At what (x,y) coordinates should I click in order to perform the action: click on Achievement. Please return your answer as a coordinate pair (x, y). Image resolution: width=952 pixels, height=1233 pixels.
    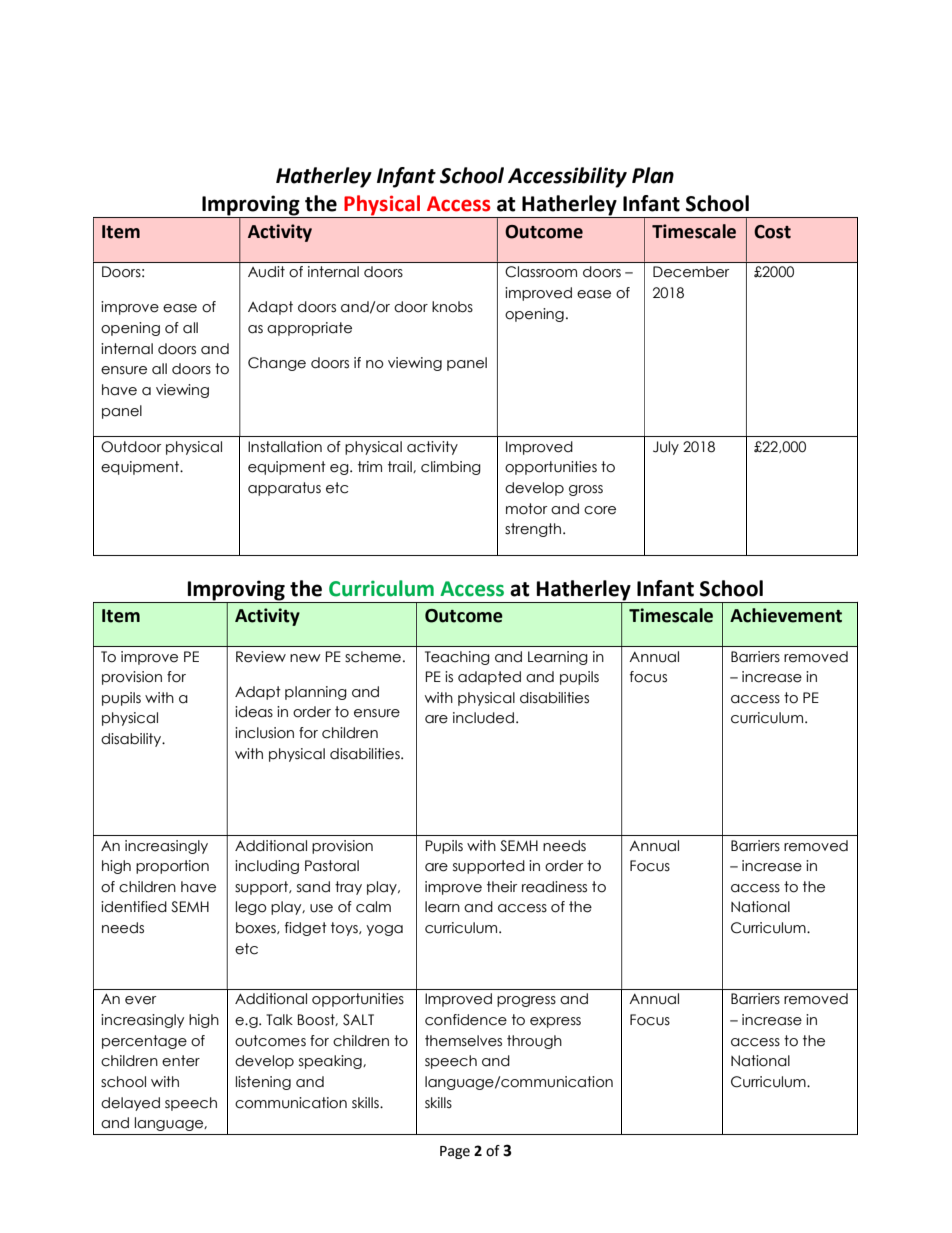
    Looking at the image, I should click on (786, 615).
